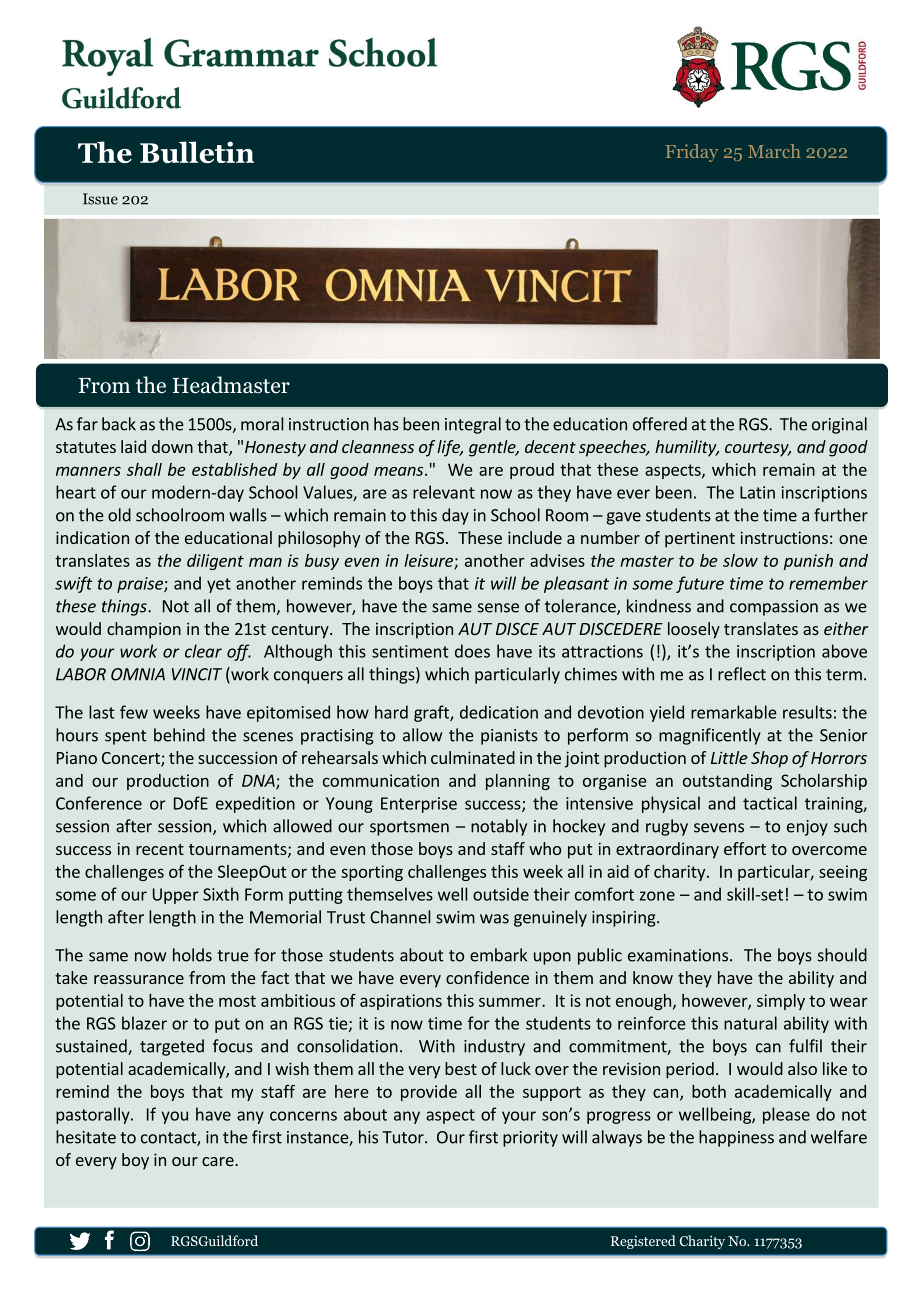 Image resolution: width=924 pixels, height=1308 pixels. Describe the element at coordinates (219, 1161) in the image. I see `care` at that location.
